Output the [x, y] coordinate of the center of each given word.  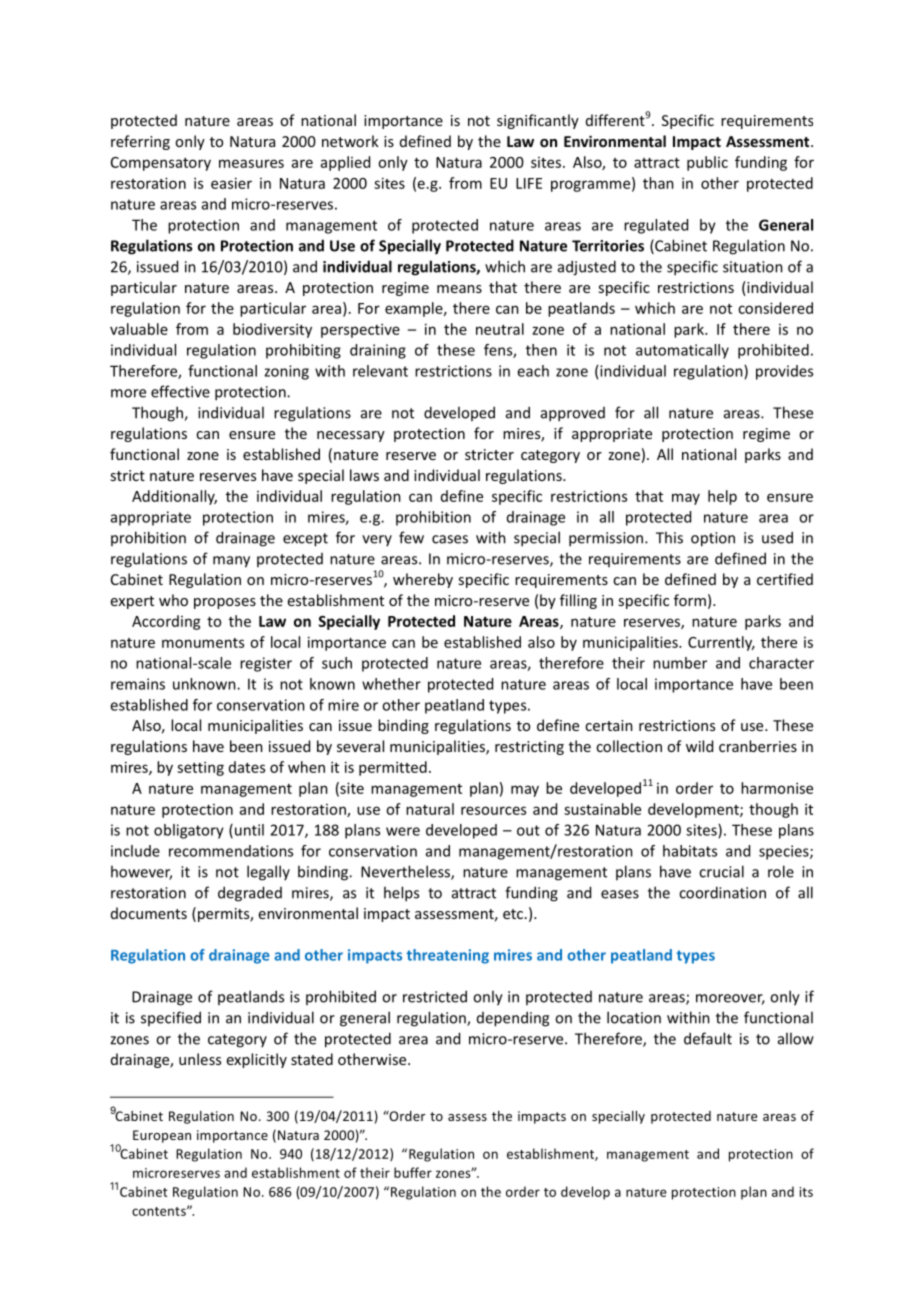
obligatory [189, 831]
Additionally [174, 497]
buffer [413, 1172]
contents [160, 1211]
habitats [690, 851]
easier [231, 183]
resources [493, 810]
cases [450, 539]
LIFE [529, 183]
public [707, 163]
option [713, 539]
